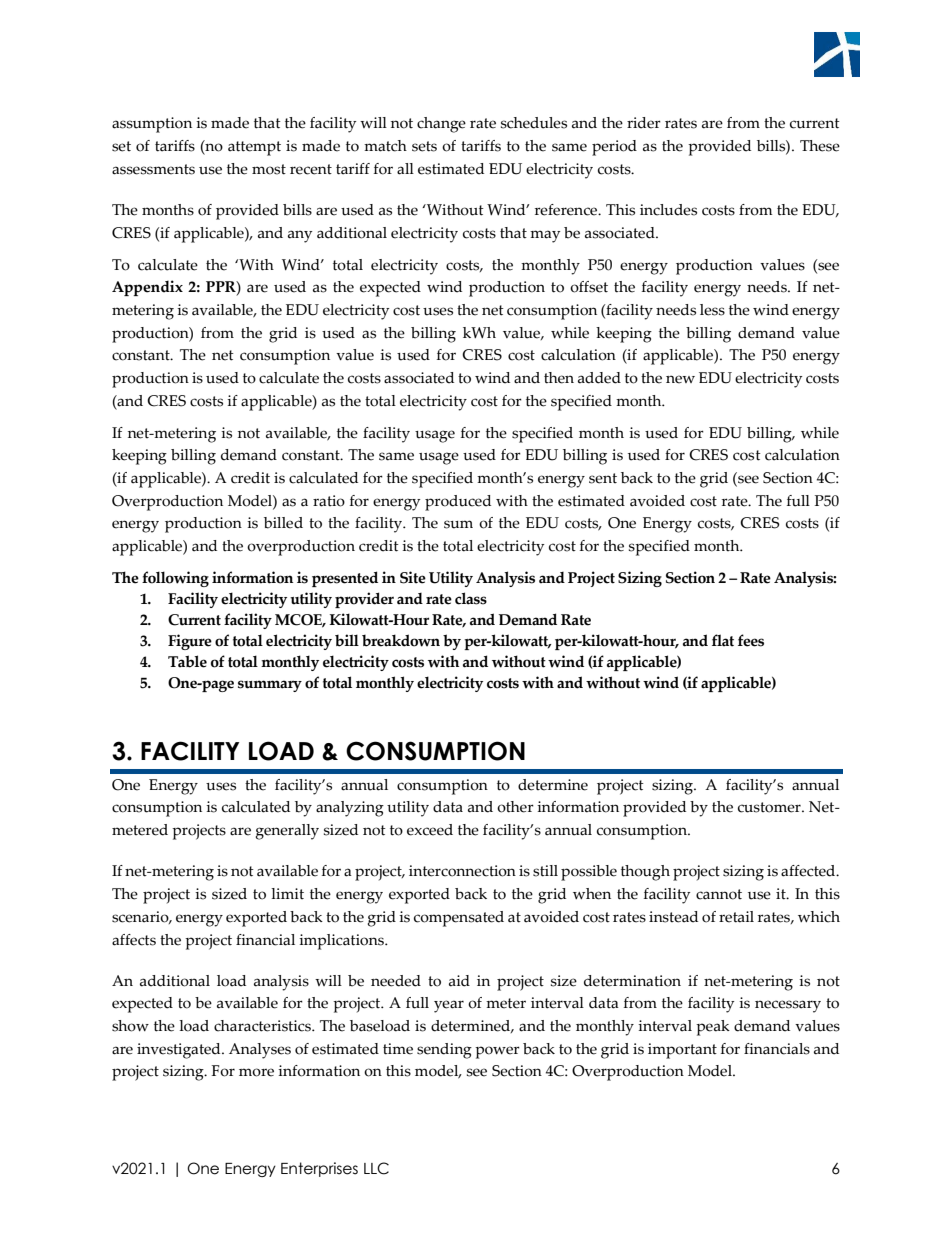  What do you see at coordinates (256, 1072) in the document?
I see `more` at bounding box center [256, 1072].
